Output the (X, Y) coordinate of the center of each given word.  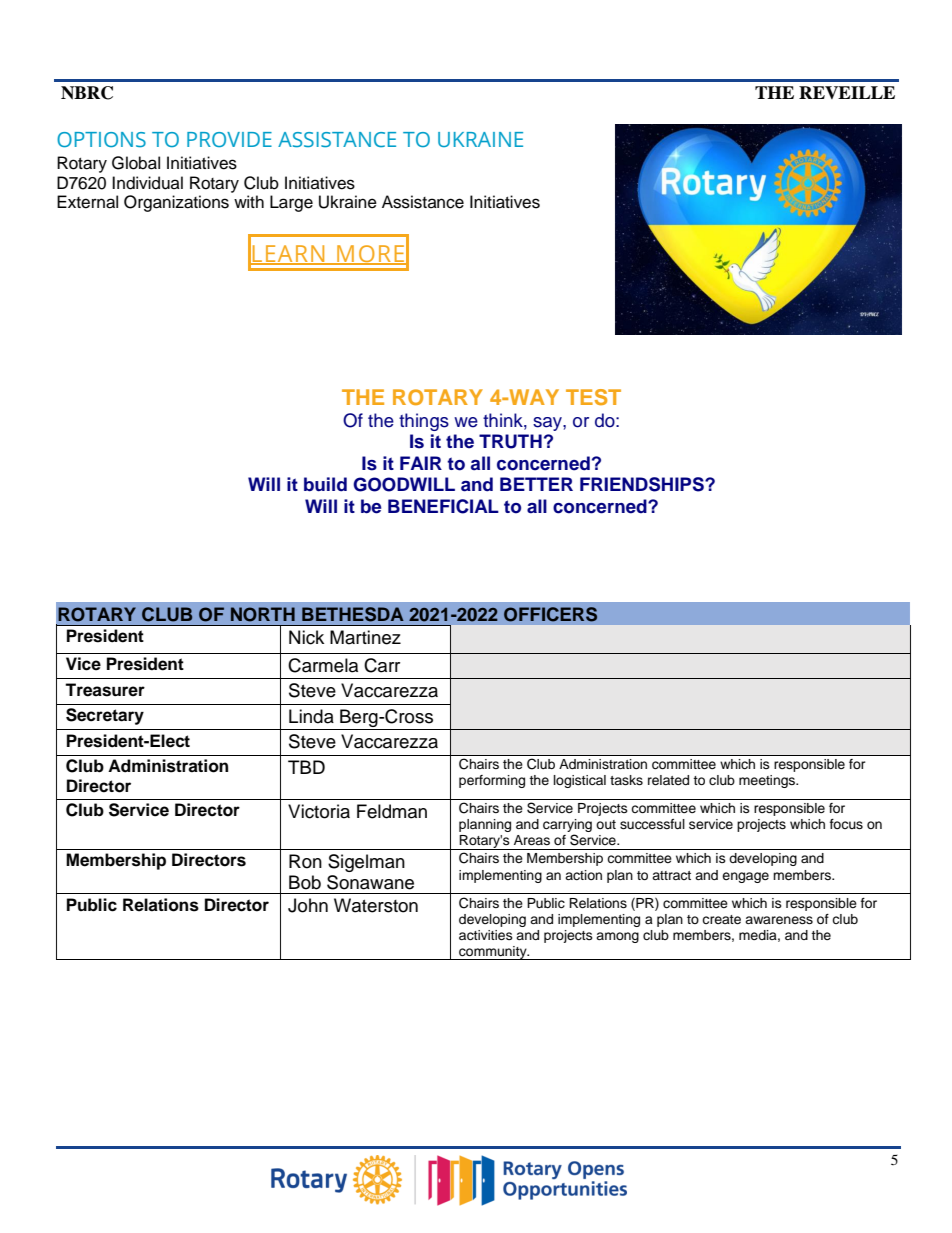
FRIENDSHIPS (643, 484)
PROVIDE (229, 139)
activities (486, 935)
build (325, 484)
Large (291, 203)
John (308, 905)
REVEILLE (847, 92)
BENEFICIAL (443, 506)
